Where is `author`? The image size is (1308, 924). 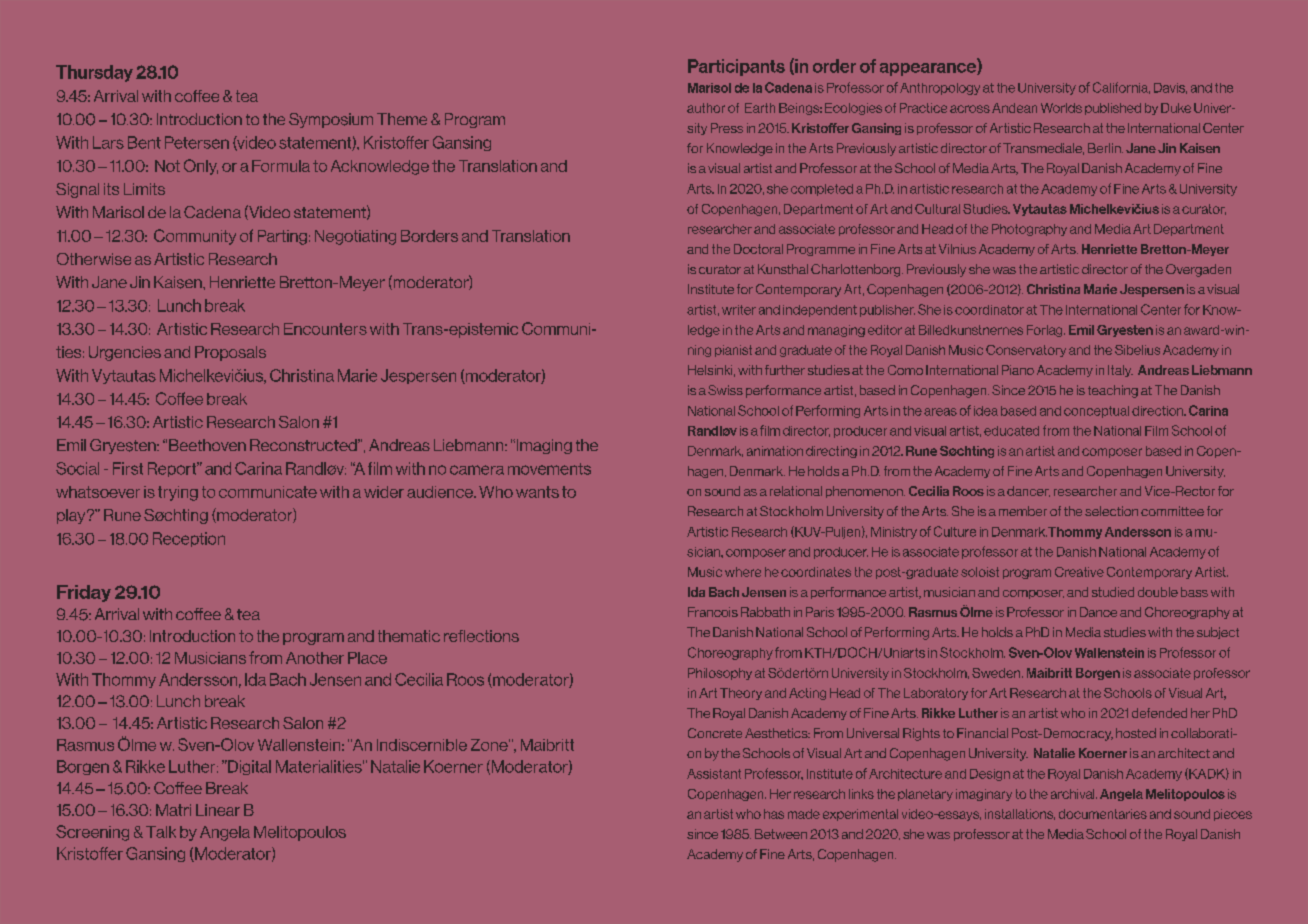 author is located at coordinates (706, 108).
